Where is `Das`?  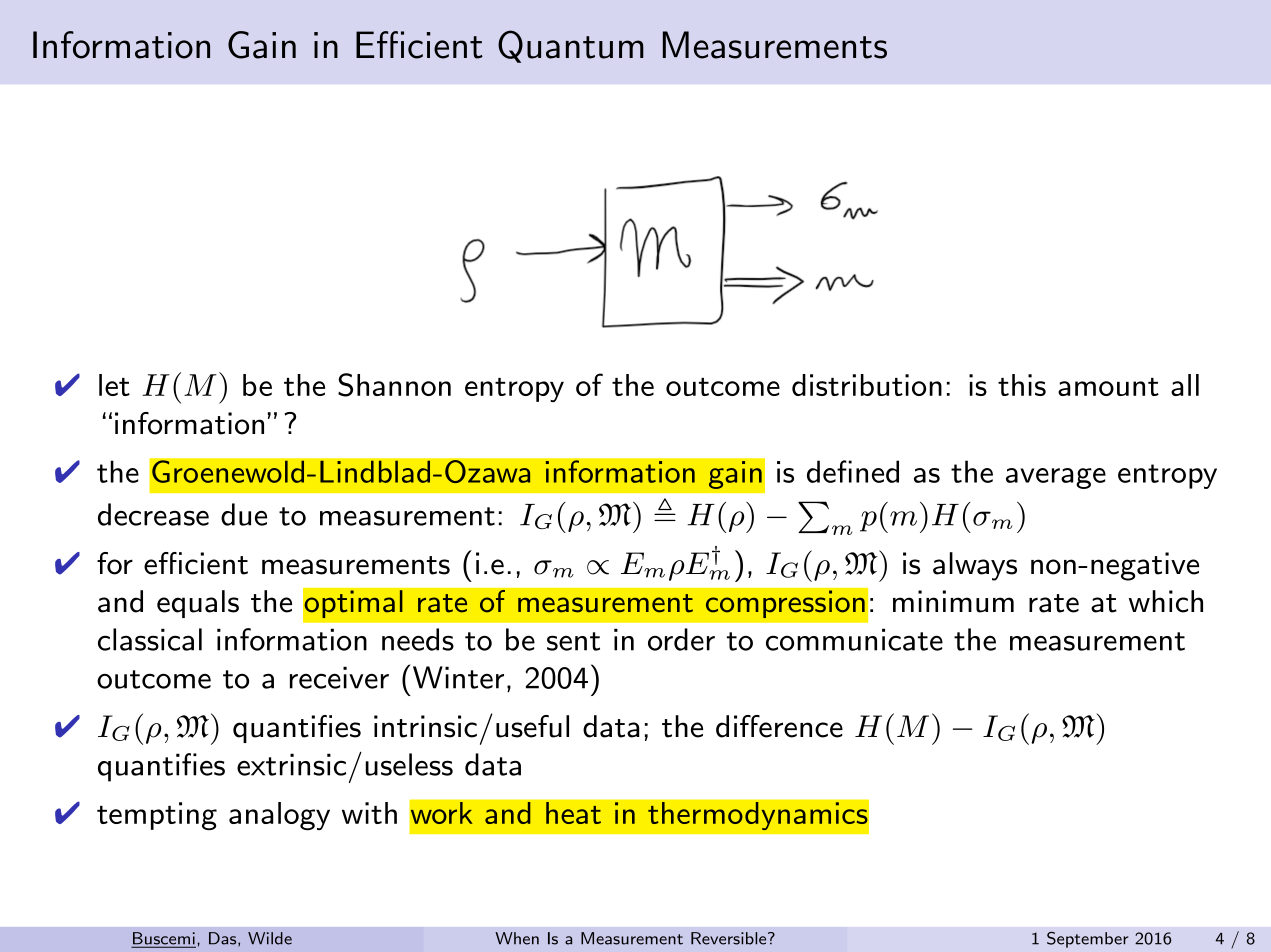
Das is located at coordinates (224, 939).
